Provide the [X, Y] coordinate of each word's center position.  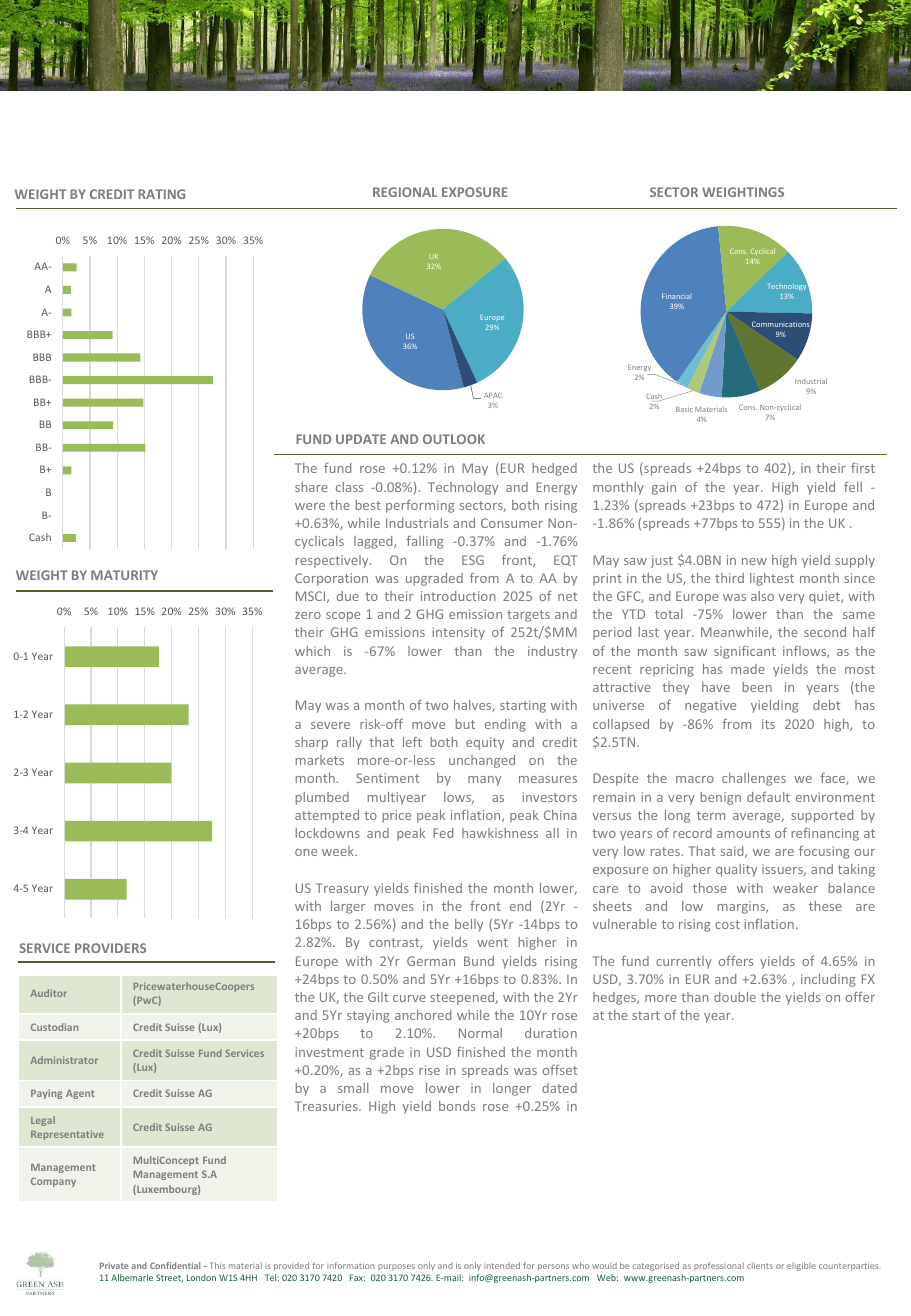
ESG [473, 560]
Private [114, 1265]
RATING [161, 194]
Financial [676, 296]
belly [469, 925]
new [754, 561]
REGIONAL [405, 192]
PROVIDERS [110, 948]
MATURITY [124, 575]
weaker [795, 888]
